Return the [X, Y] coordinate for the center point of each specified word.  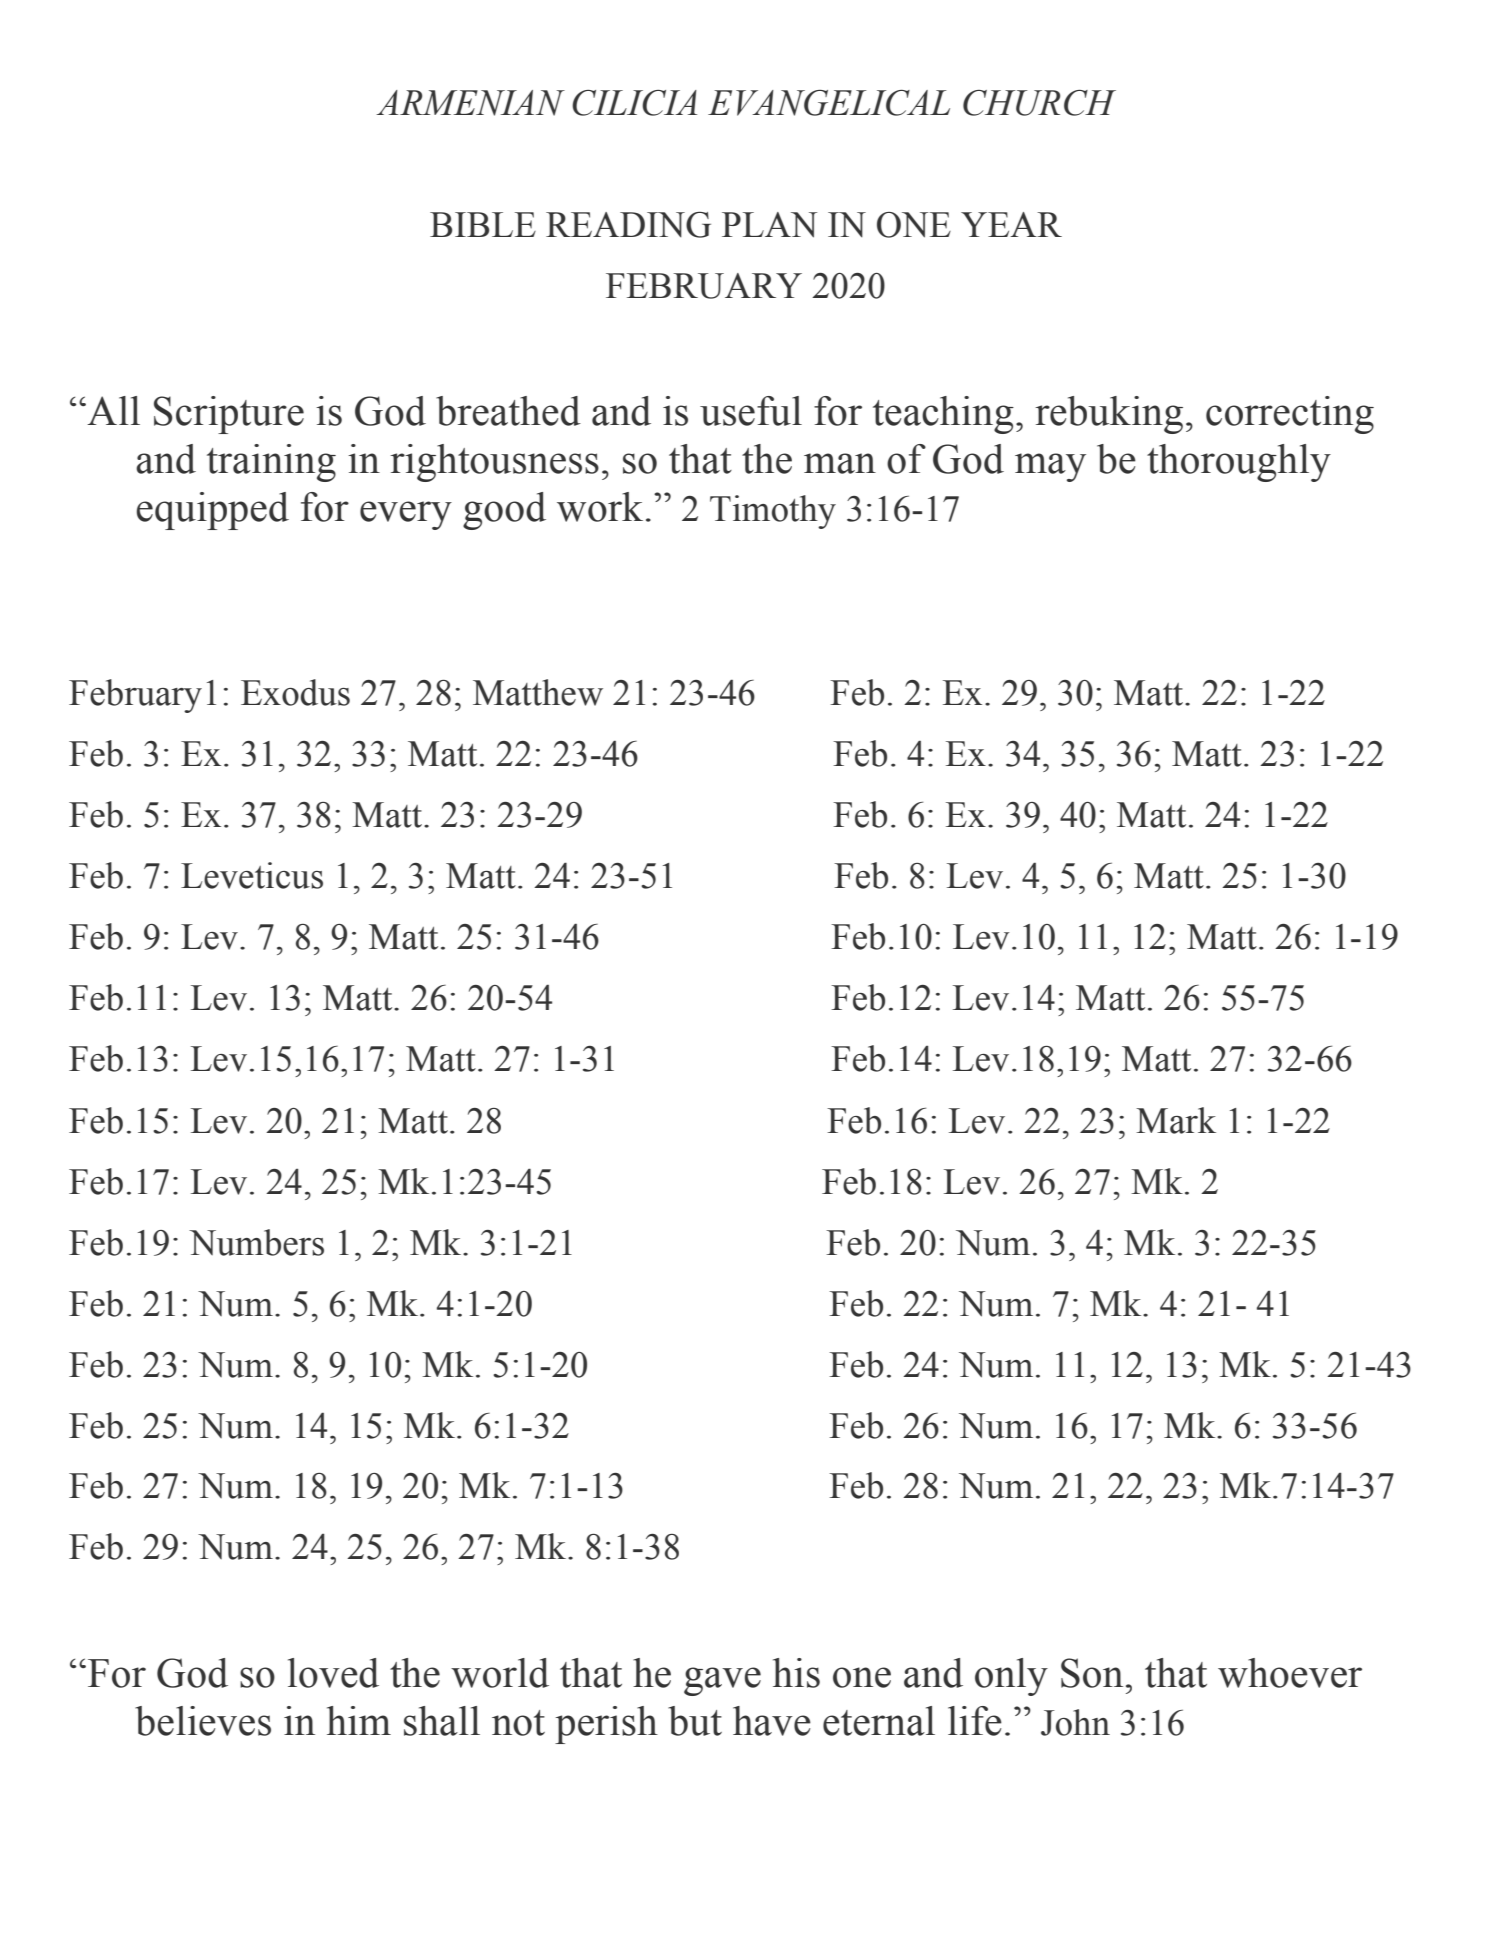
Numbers [256, 1242]
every [406, 515]
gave [722, 1681]
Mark [1176, 1120]
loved [333, 1673]
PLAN [769, 225]
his [796, 1673]
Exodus [295, 692]
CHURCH [1039, 103]
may [1050, 467]
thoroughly [1239, 463]
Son [1092, 1673]
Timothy [773, 512]
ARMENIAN [470, 103]
